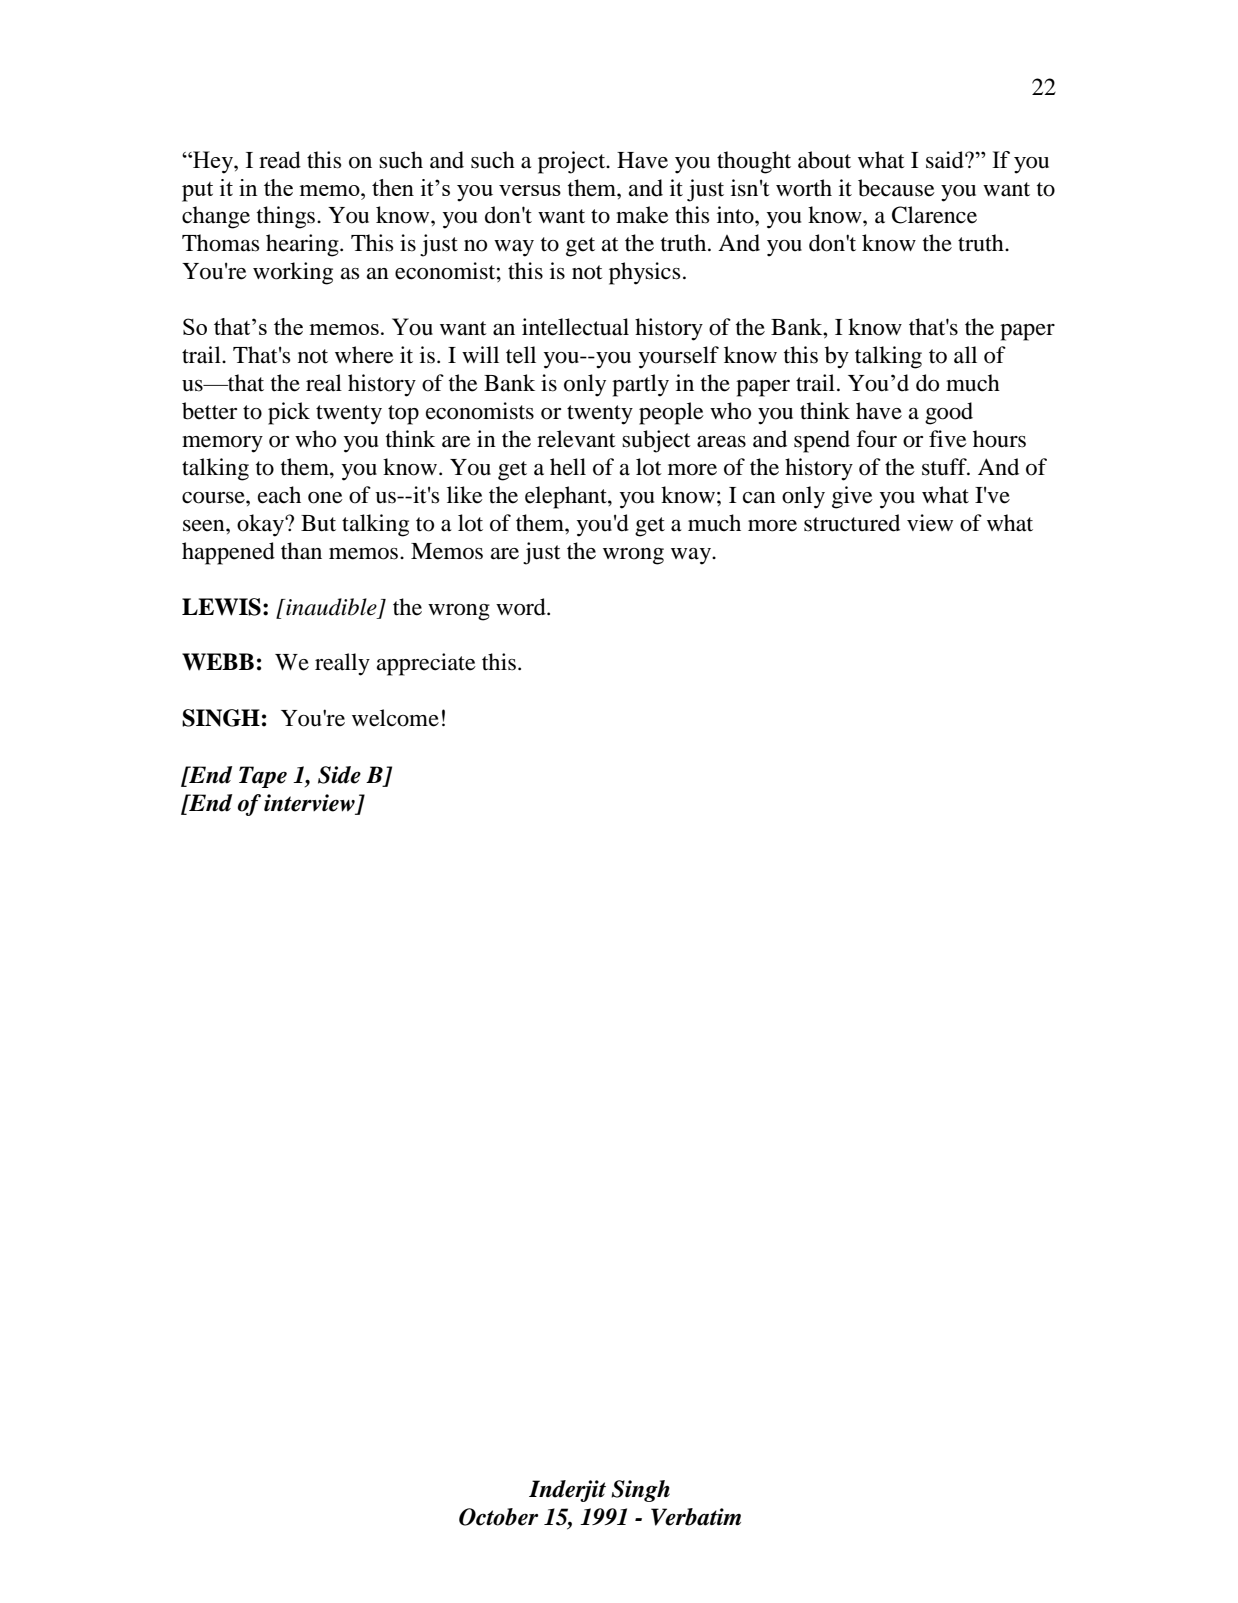 The width and height of the document is (1238, 1603). I want to click on structured, so click(852, 523).
